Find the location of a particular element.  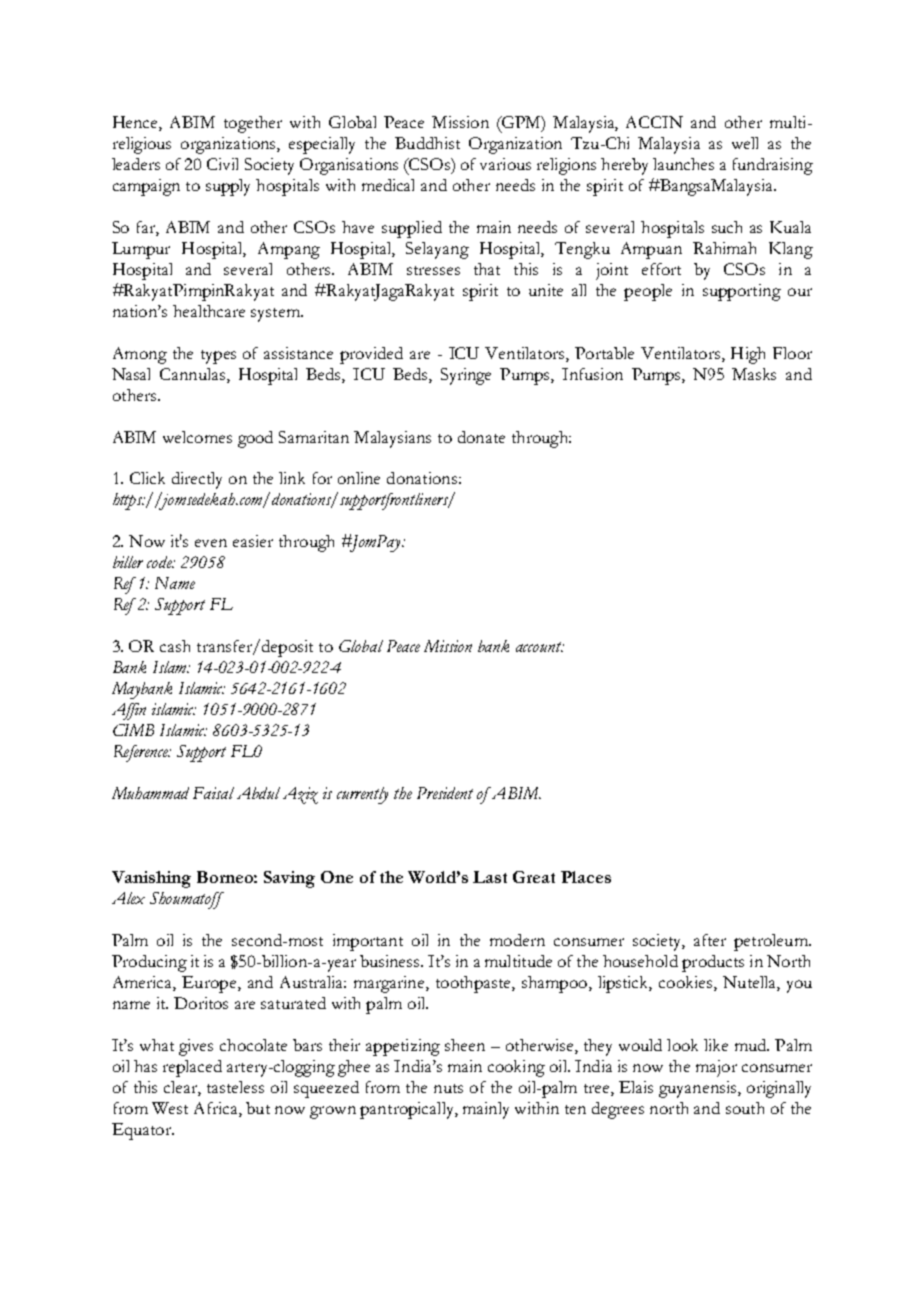

nuts is located at coordinates (448, 1088).
